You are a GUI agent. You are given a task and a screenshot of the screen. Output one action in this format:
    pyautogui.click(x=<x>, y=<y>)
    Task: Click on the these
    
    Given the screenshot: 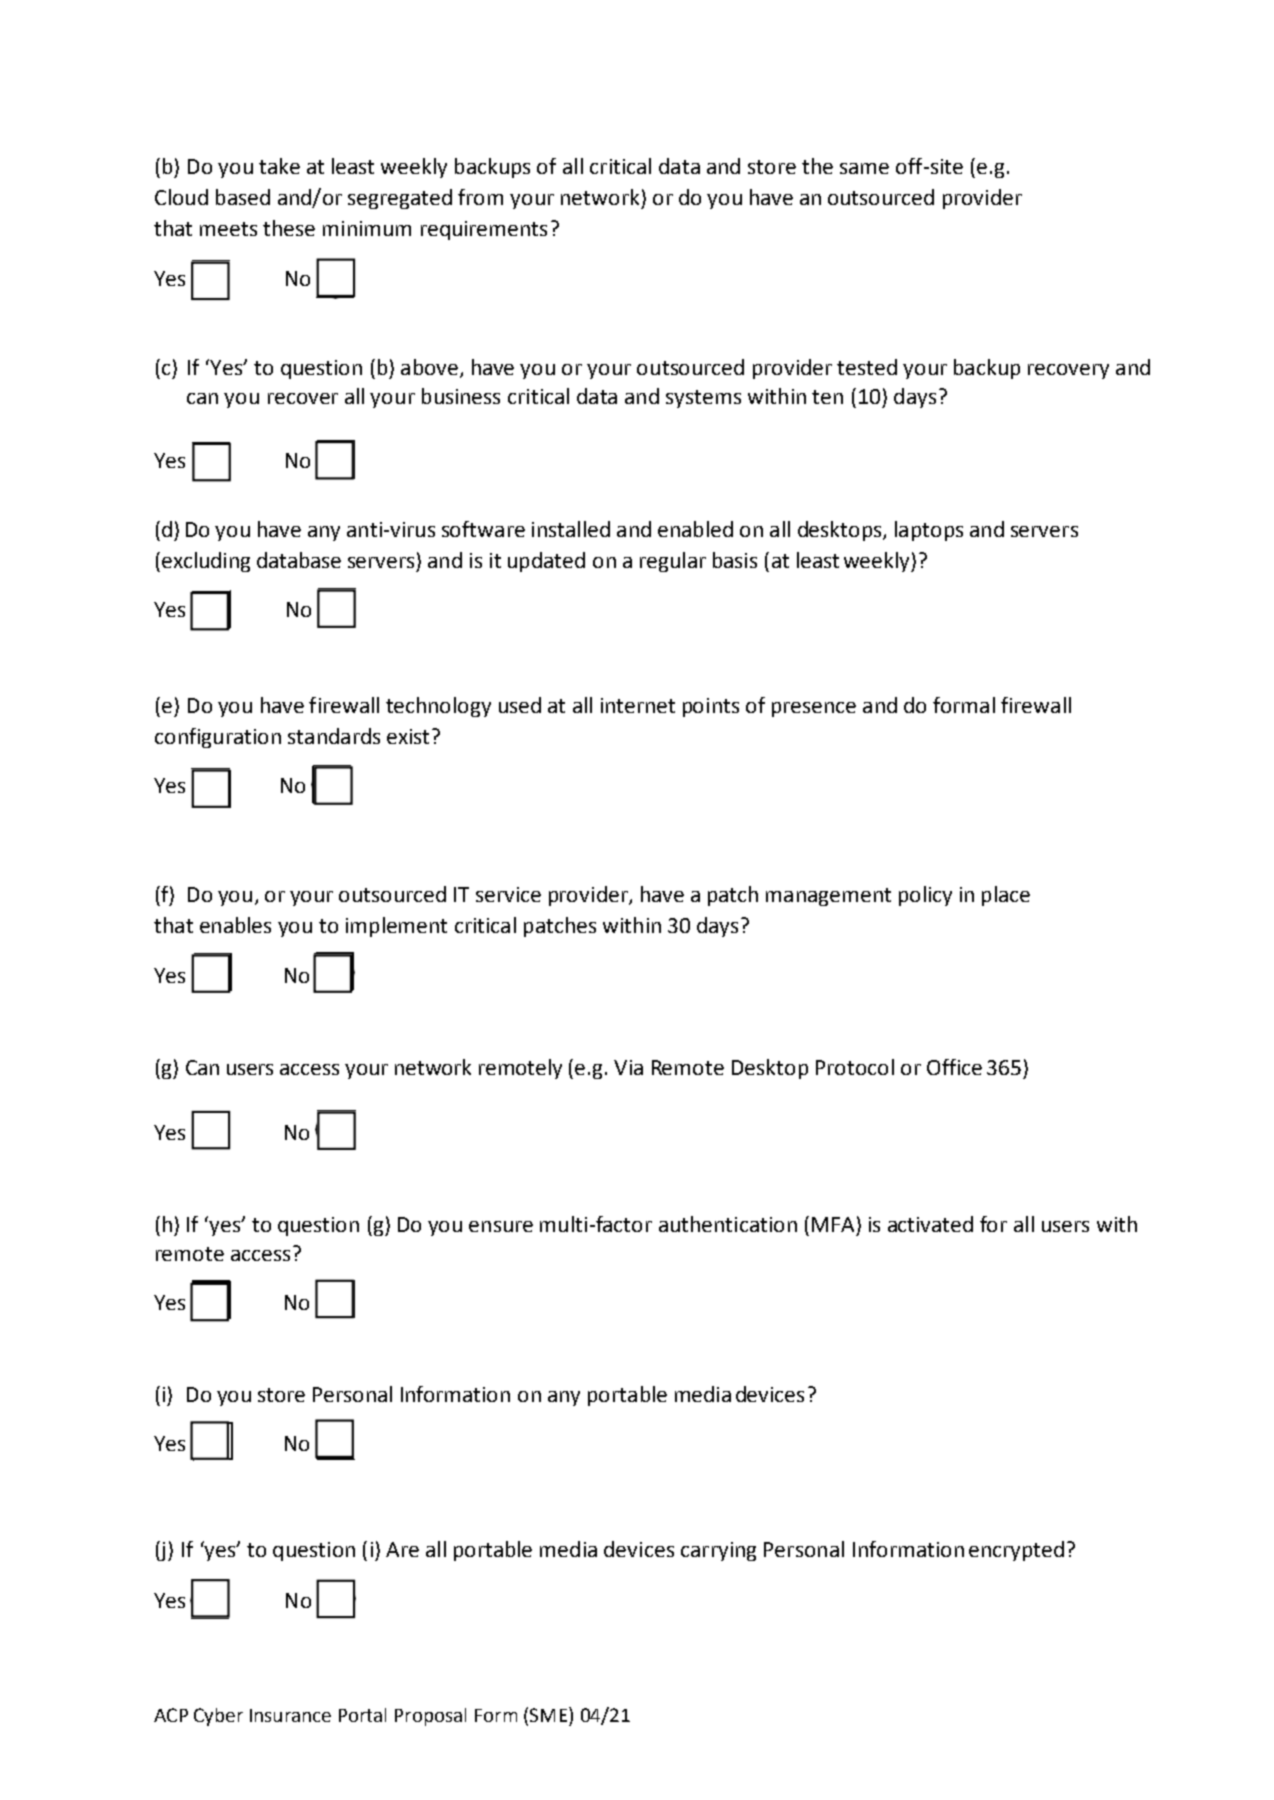 What is the action you would take?
    pyautogui.click(x=289, y=228)
